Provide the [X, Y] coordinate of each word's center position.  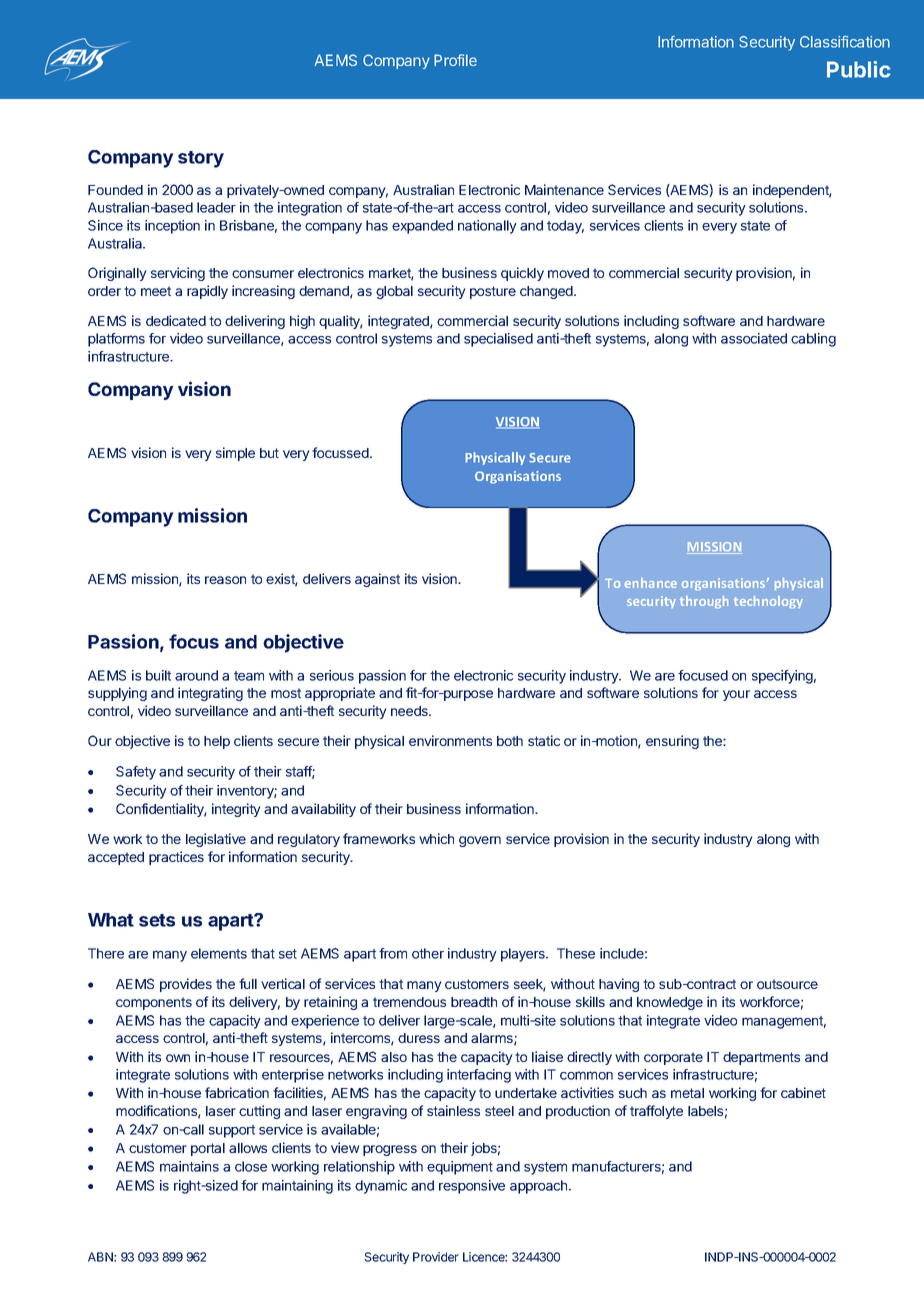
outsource [787, 984]
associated [754, 338]
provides [186, 985]
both [510, 741]
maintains [189, 1166]
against [377, 580]
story [201, 159]
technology [768, 602]
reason [225, 580]
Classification [845, 42]
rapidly [207, 292]
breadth [474, 1002]
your [736, 695]
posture [493, 292]
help [217, 742]
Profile [455, 60]
